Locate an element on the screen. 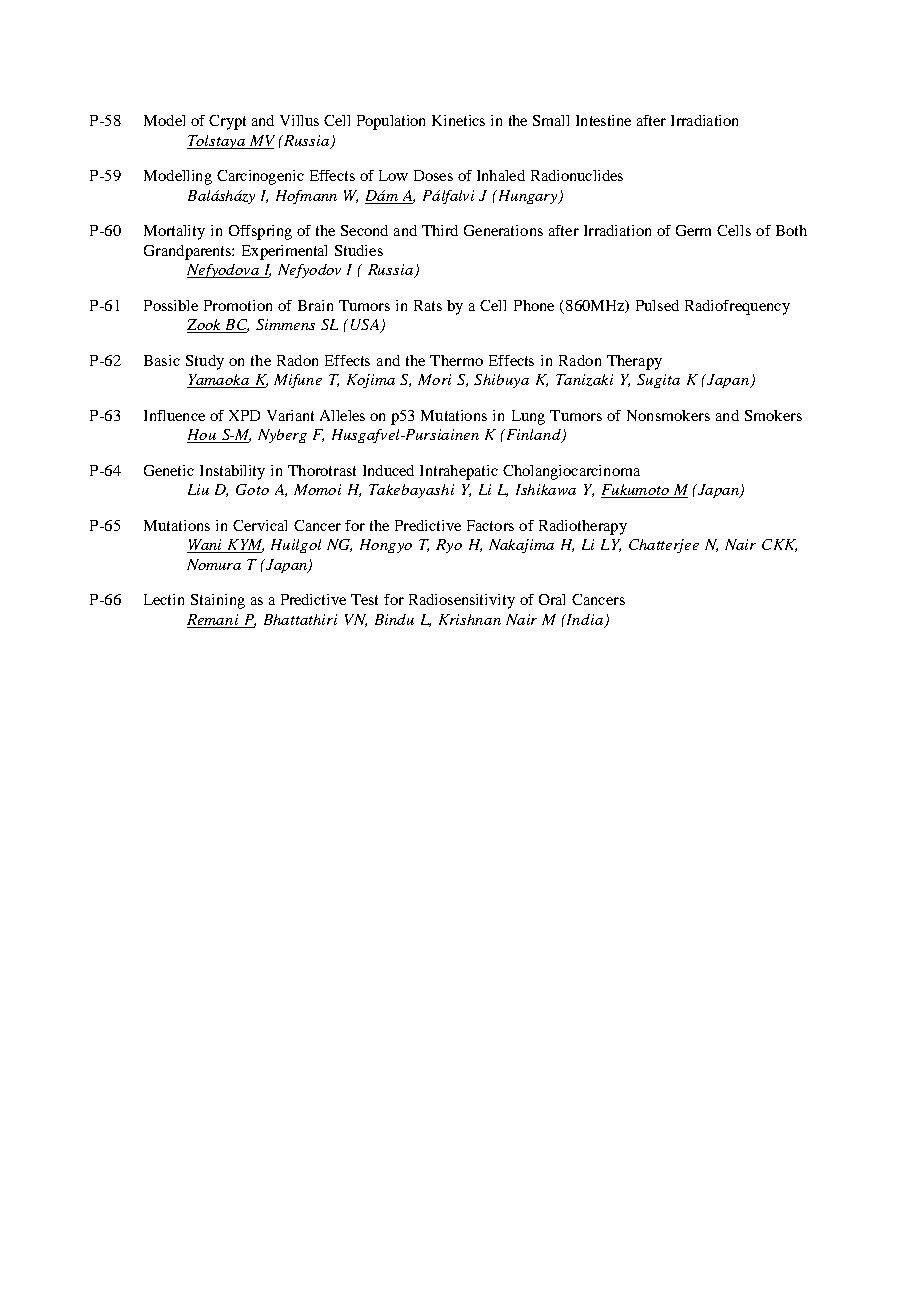 This screenshot has width=924, height=1308. Small is located at coordinates (551, 120).
